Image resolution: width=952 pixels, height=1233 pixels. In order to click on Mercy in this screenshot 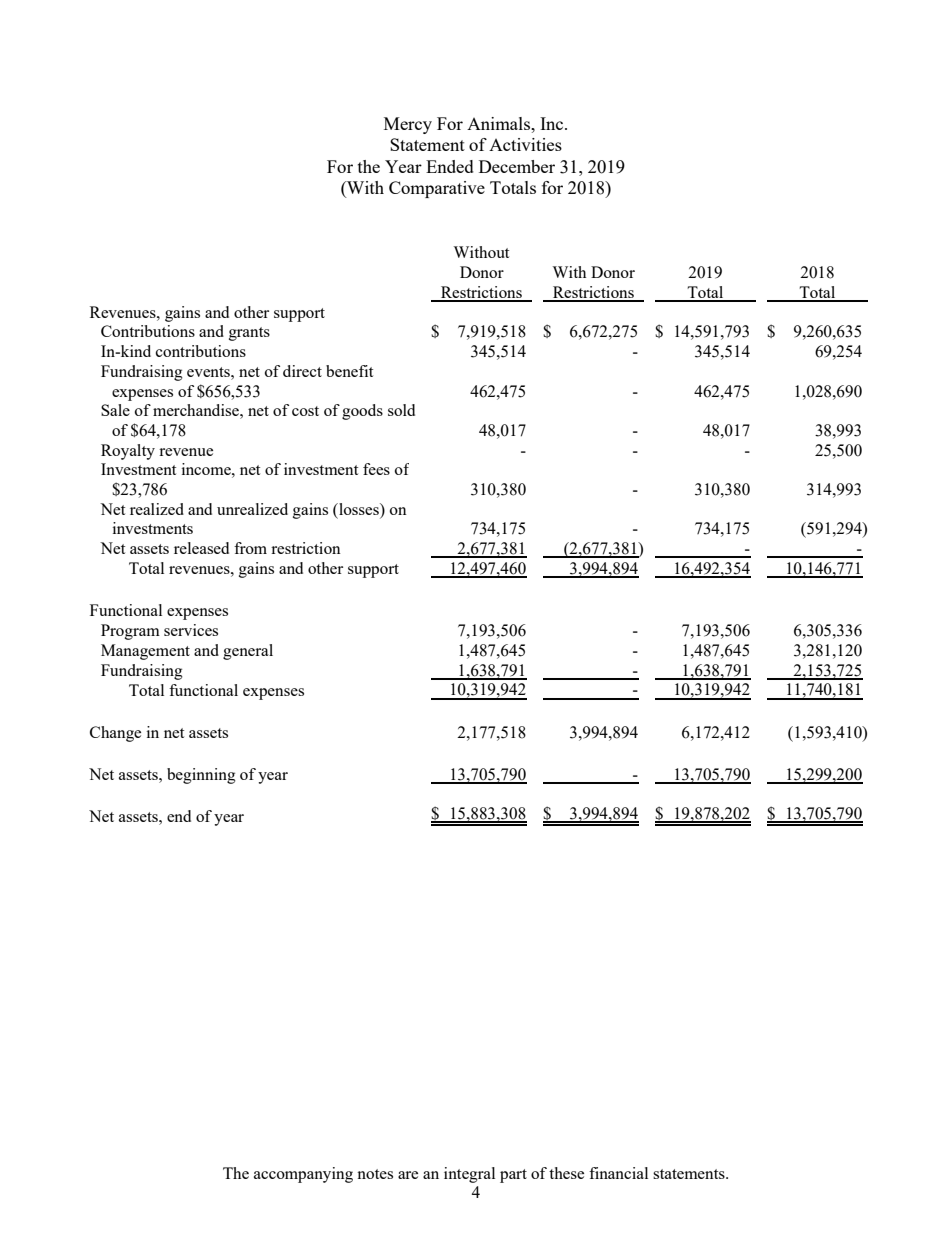, I will do `click(408, 125)`.
